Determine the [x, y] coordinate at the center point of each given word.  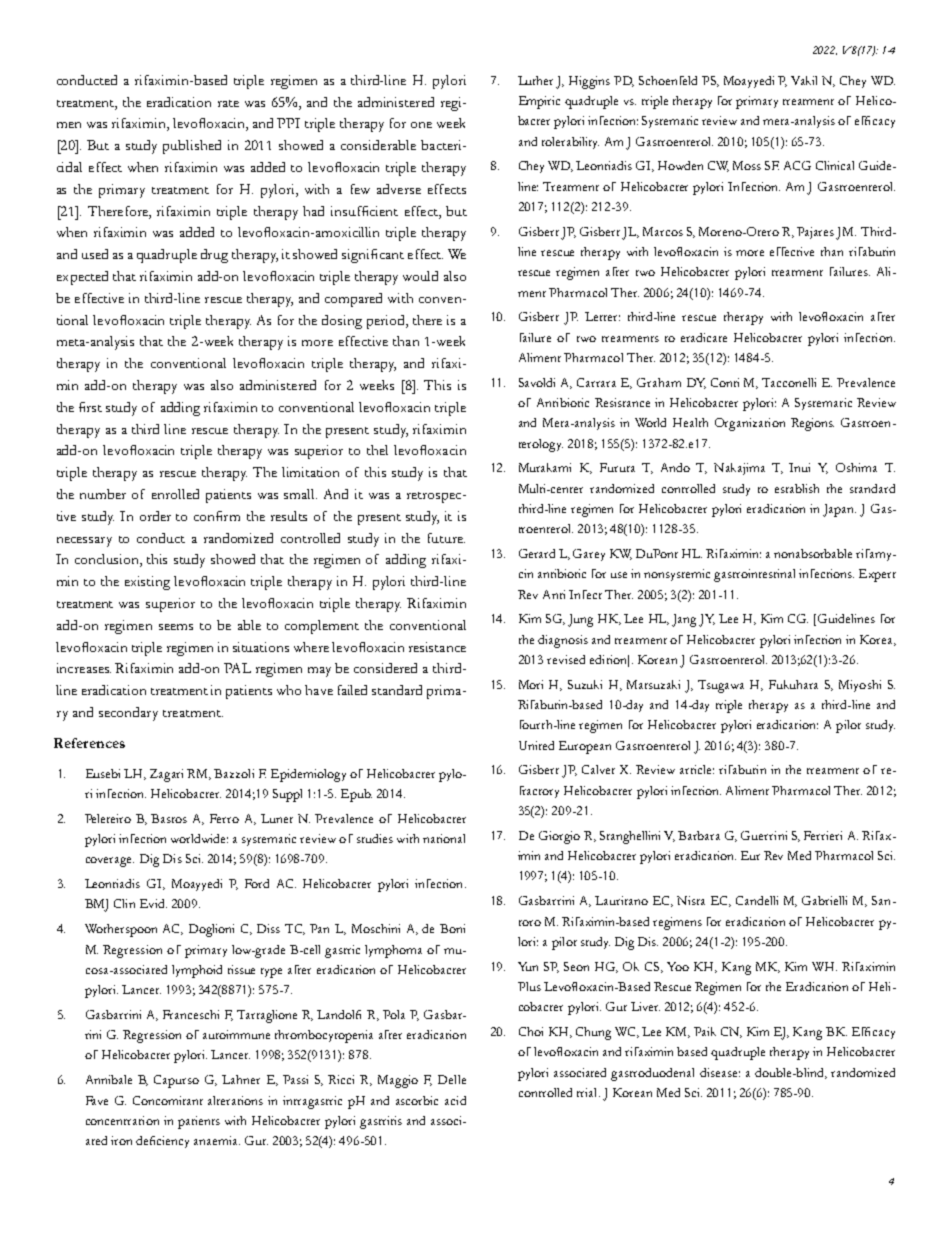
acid [455, 1100]
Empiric [539, 102]
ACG [797, 165]
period [387, 322]
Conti [725, 382]
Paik [705, 1031]
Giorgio [559, 837]
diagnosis [563, 641]
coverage [110, 862]
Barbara [699, 835]
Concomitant [168, 1100]
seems [176, 627]
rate [228, 103]
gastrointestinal [754, 575]
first [90, 407]
